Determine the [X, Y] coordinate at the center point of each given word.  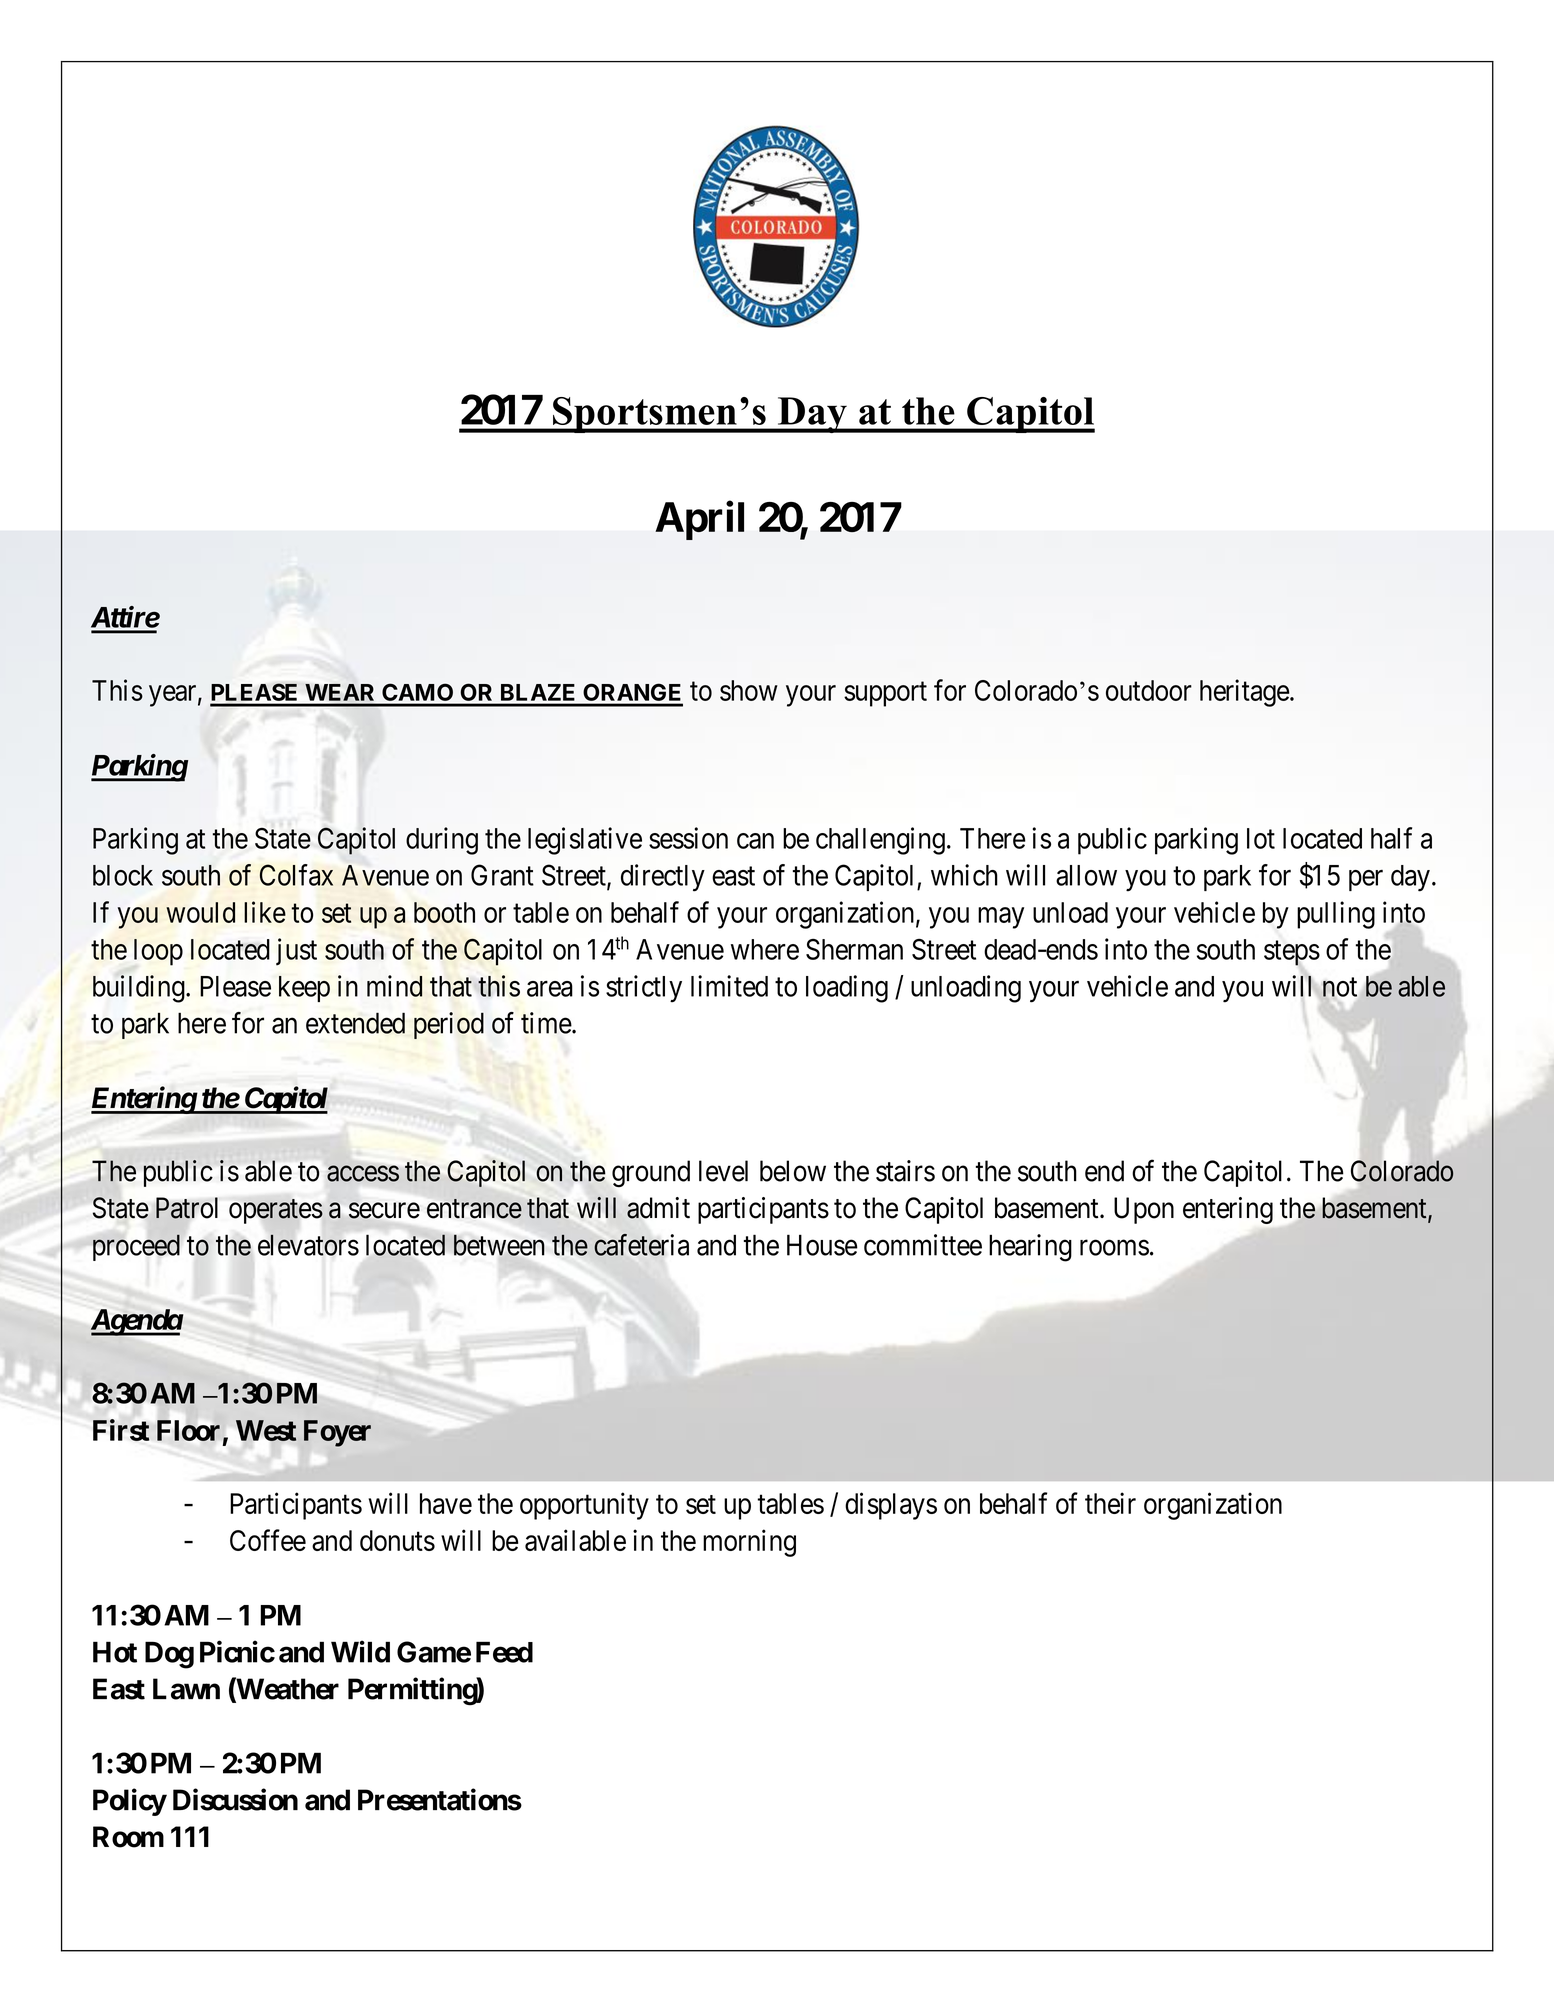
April [699, 520]
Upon [1144, 1210]
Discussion [235, 1799]
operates [276, 1211]
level [723, 1171]
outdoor [1149, 690]
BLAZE [537, 692]
